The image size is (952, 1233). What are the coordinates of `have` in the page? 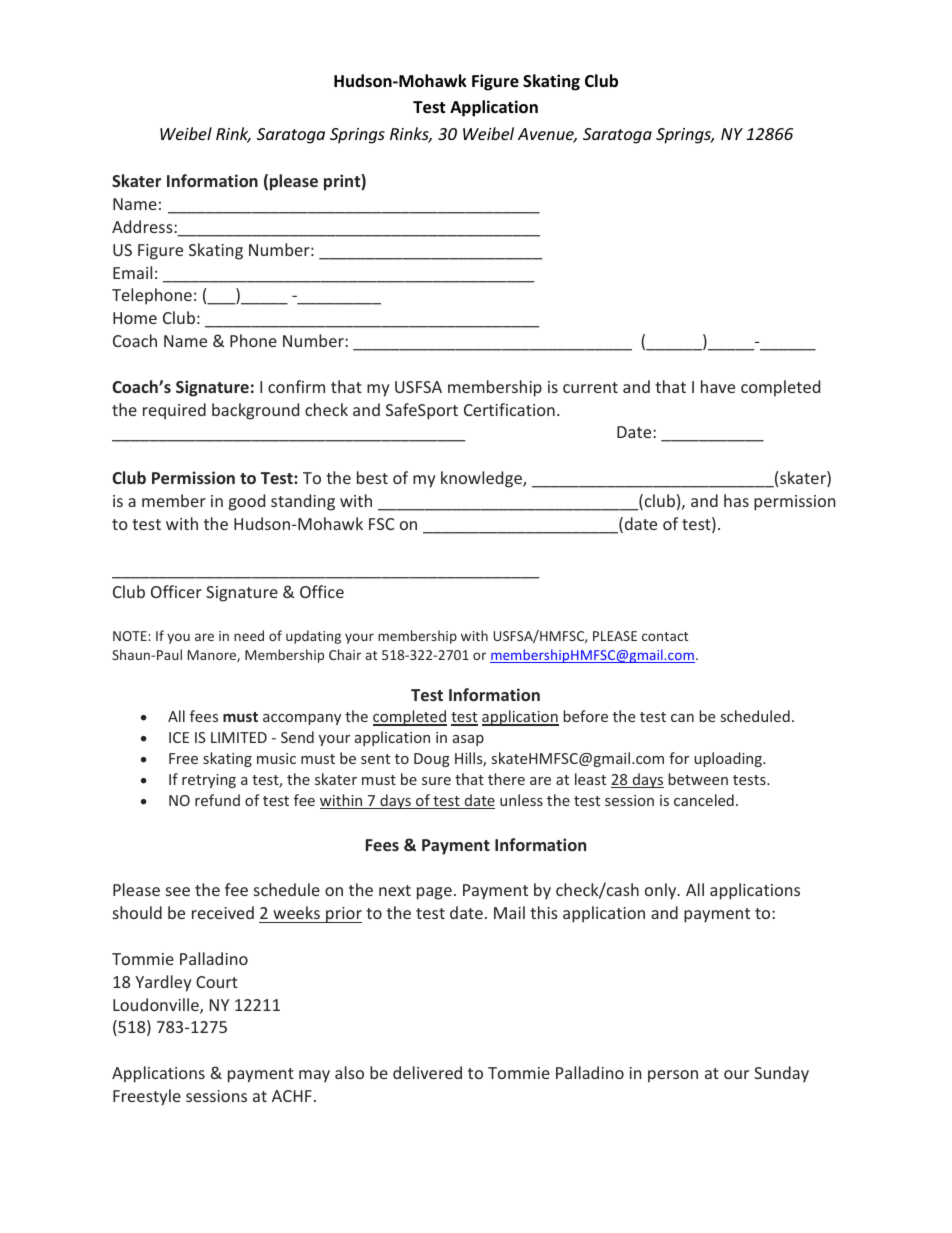 It's located at (718, 386).
